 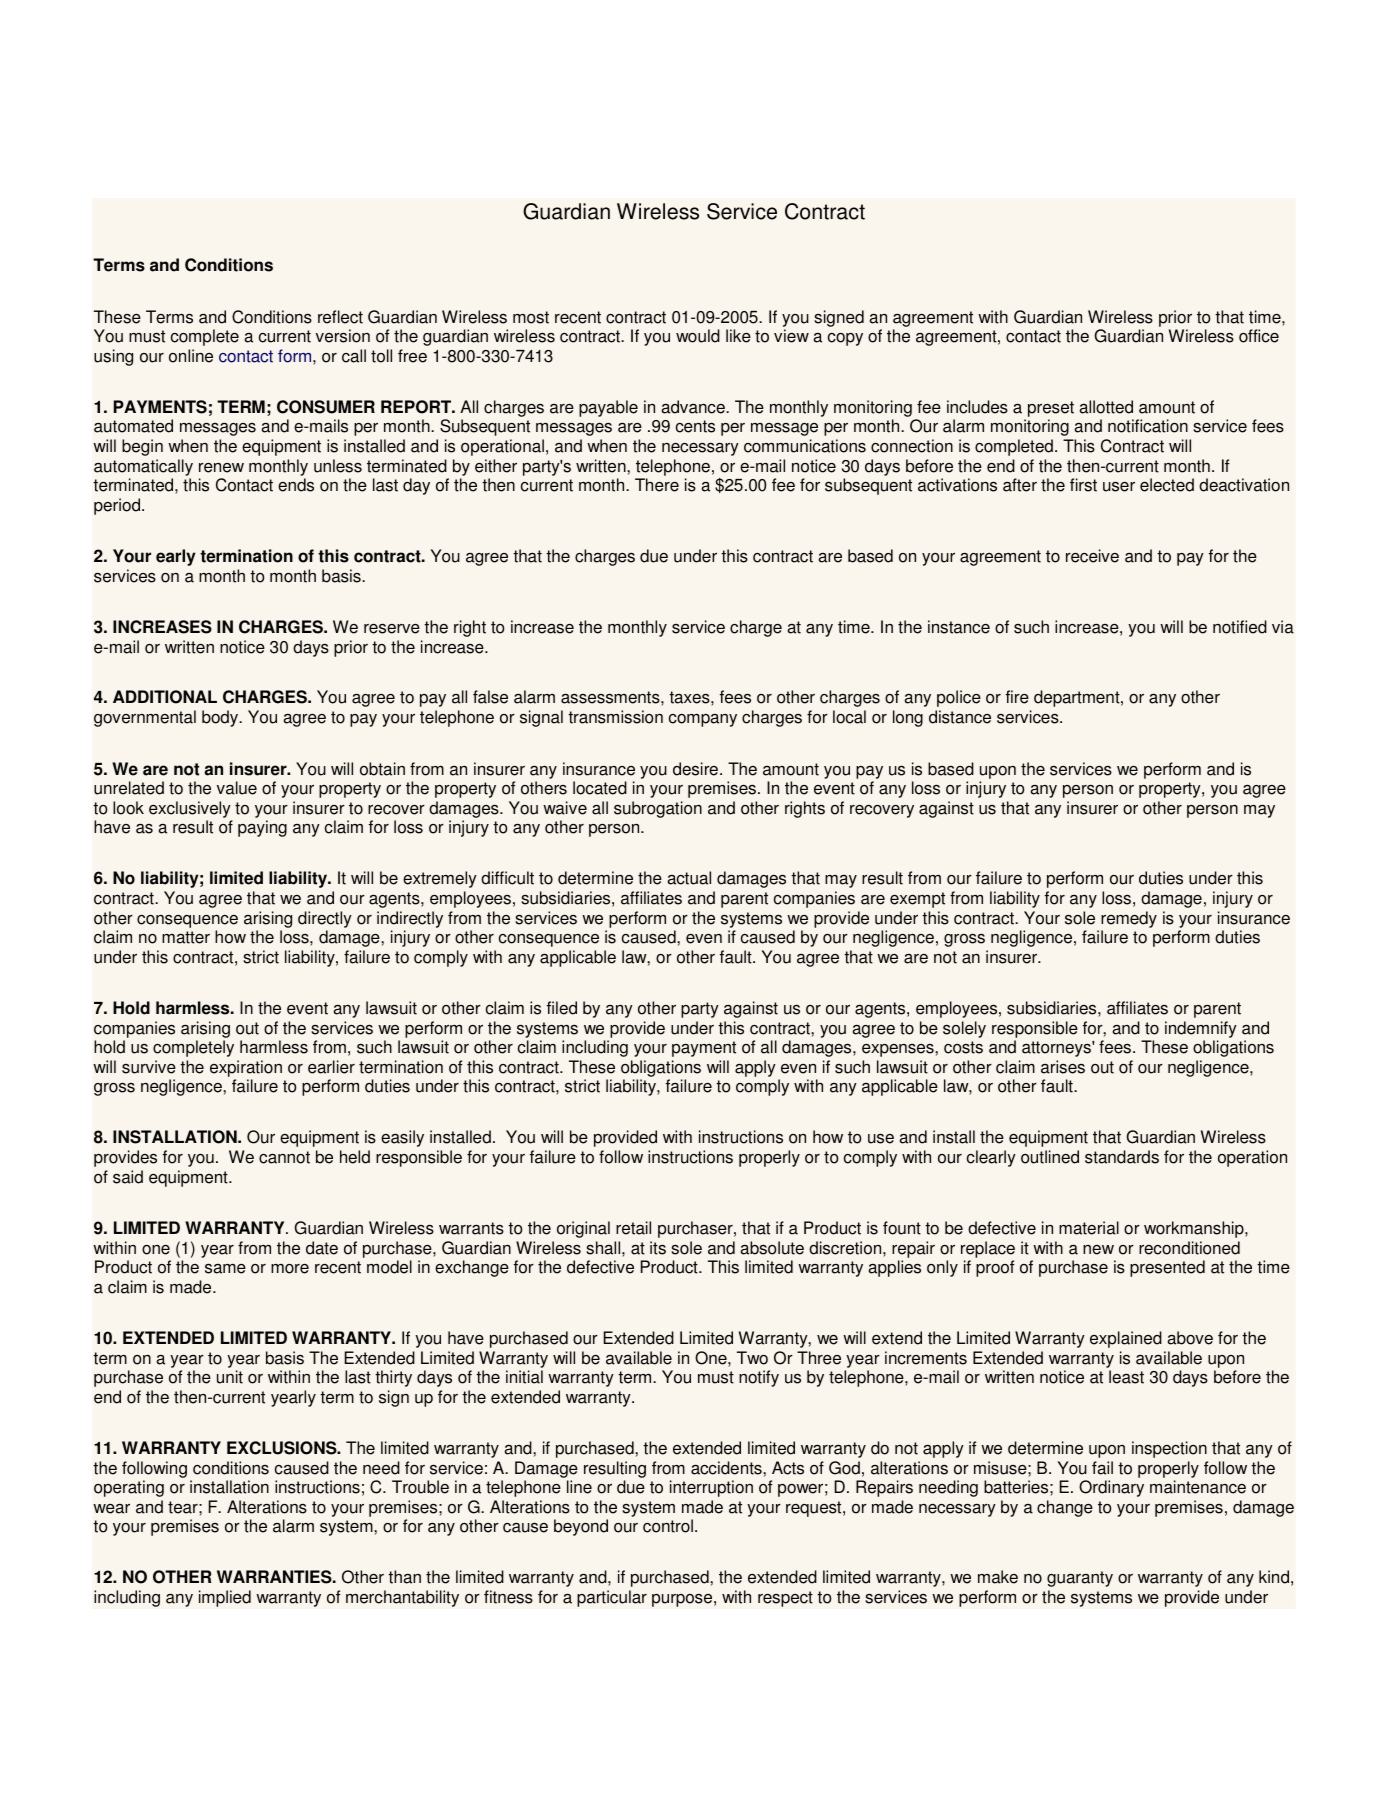 What do you see at coordinates (703, 720) in the screenshot?
I see `company` at bounding box center [703, 720].
